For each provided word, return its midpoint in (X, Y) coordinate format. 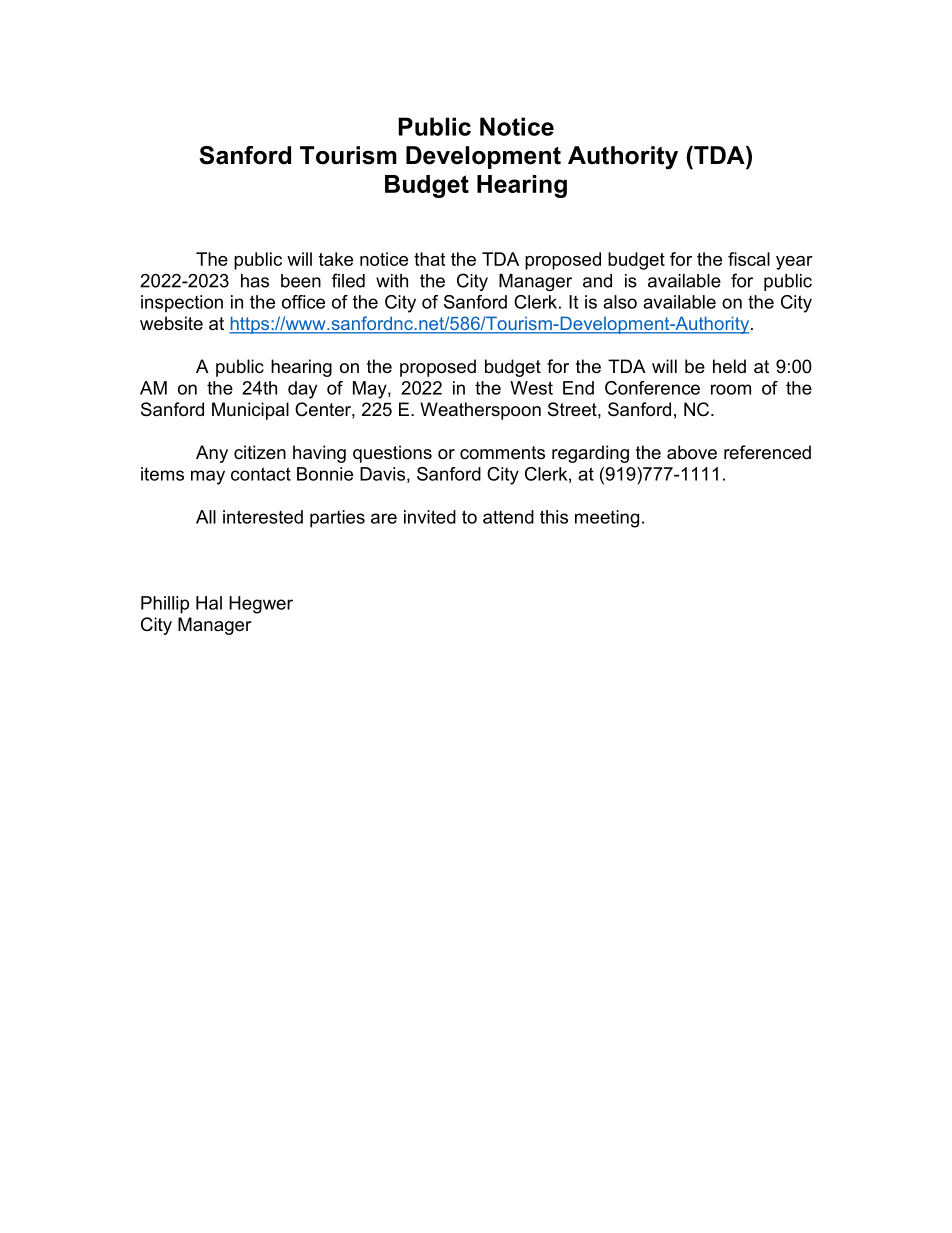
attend (508, 517)
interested (263, 517)
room (731, 389)
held (729, 366)
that (429, 259)
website (171, 323)
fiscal (749, 259)
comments (502, 453)
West (531, 388)
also (620, 302)
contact (261, 474)
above (692, 452)
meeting (607, 519)
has (255, 281)
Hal (209, 603)
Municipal (250, 411)
